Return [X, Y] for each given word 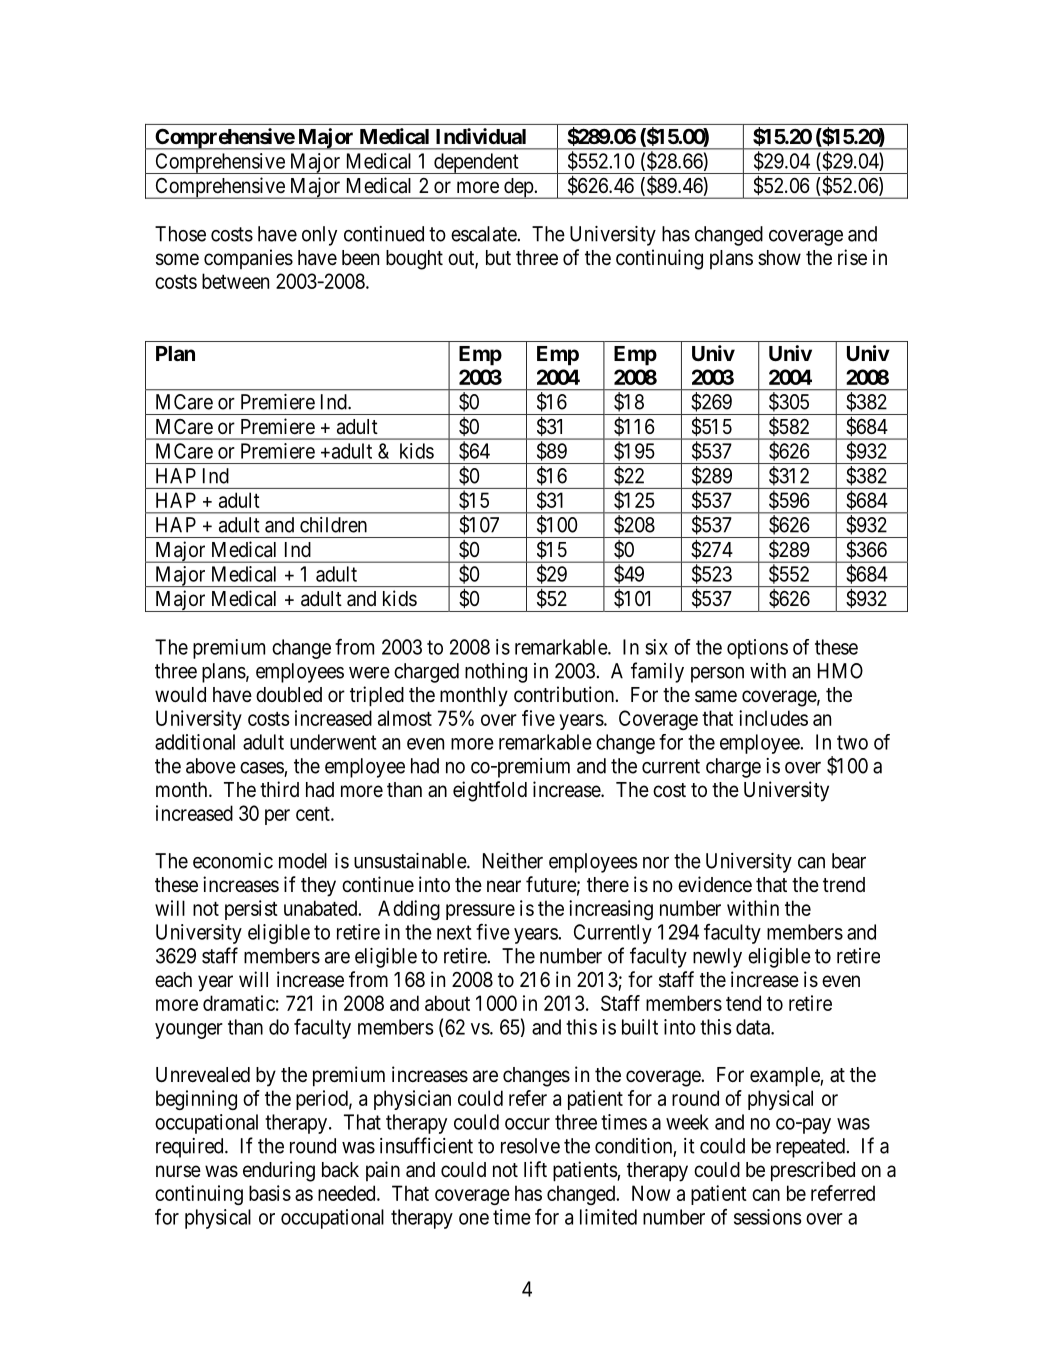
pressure [480, 912]
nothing [496, 673]
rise [852, 257]
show [779, 258]
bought [414, 260]
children [333, 525]
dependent [476, 163]
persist [251, 910]
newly [717, 958]
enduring [279, 1171]
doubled [289, 695]
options [757, 649]
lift [535, 1169]
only [319, 236]
